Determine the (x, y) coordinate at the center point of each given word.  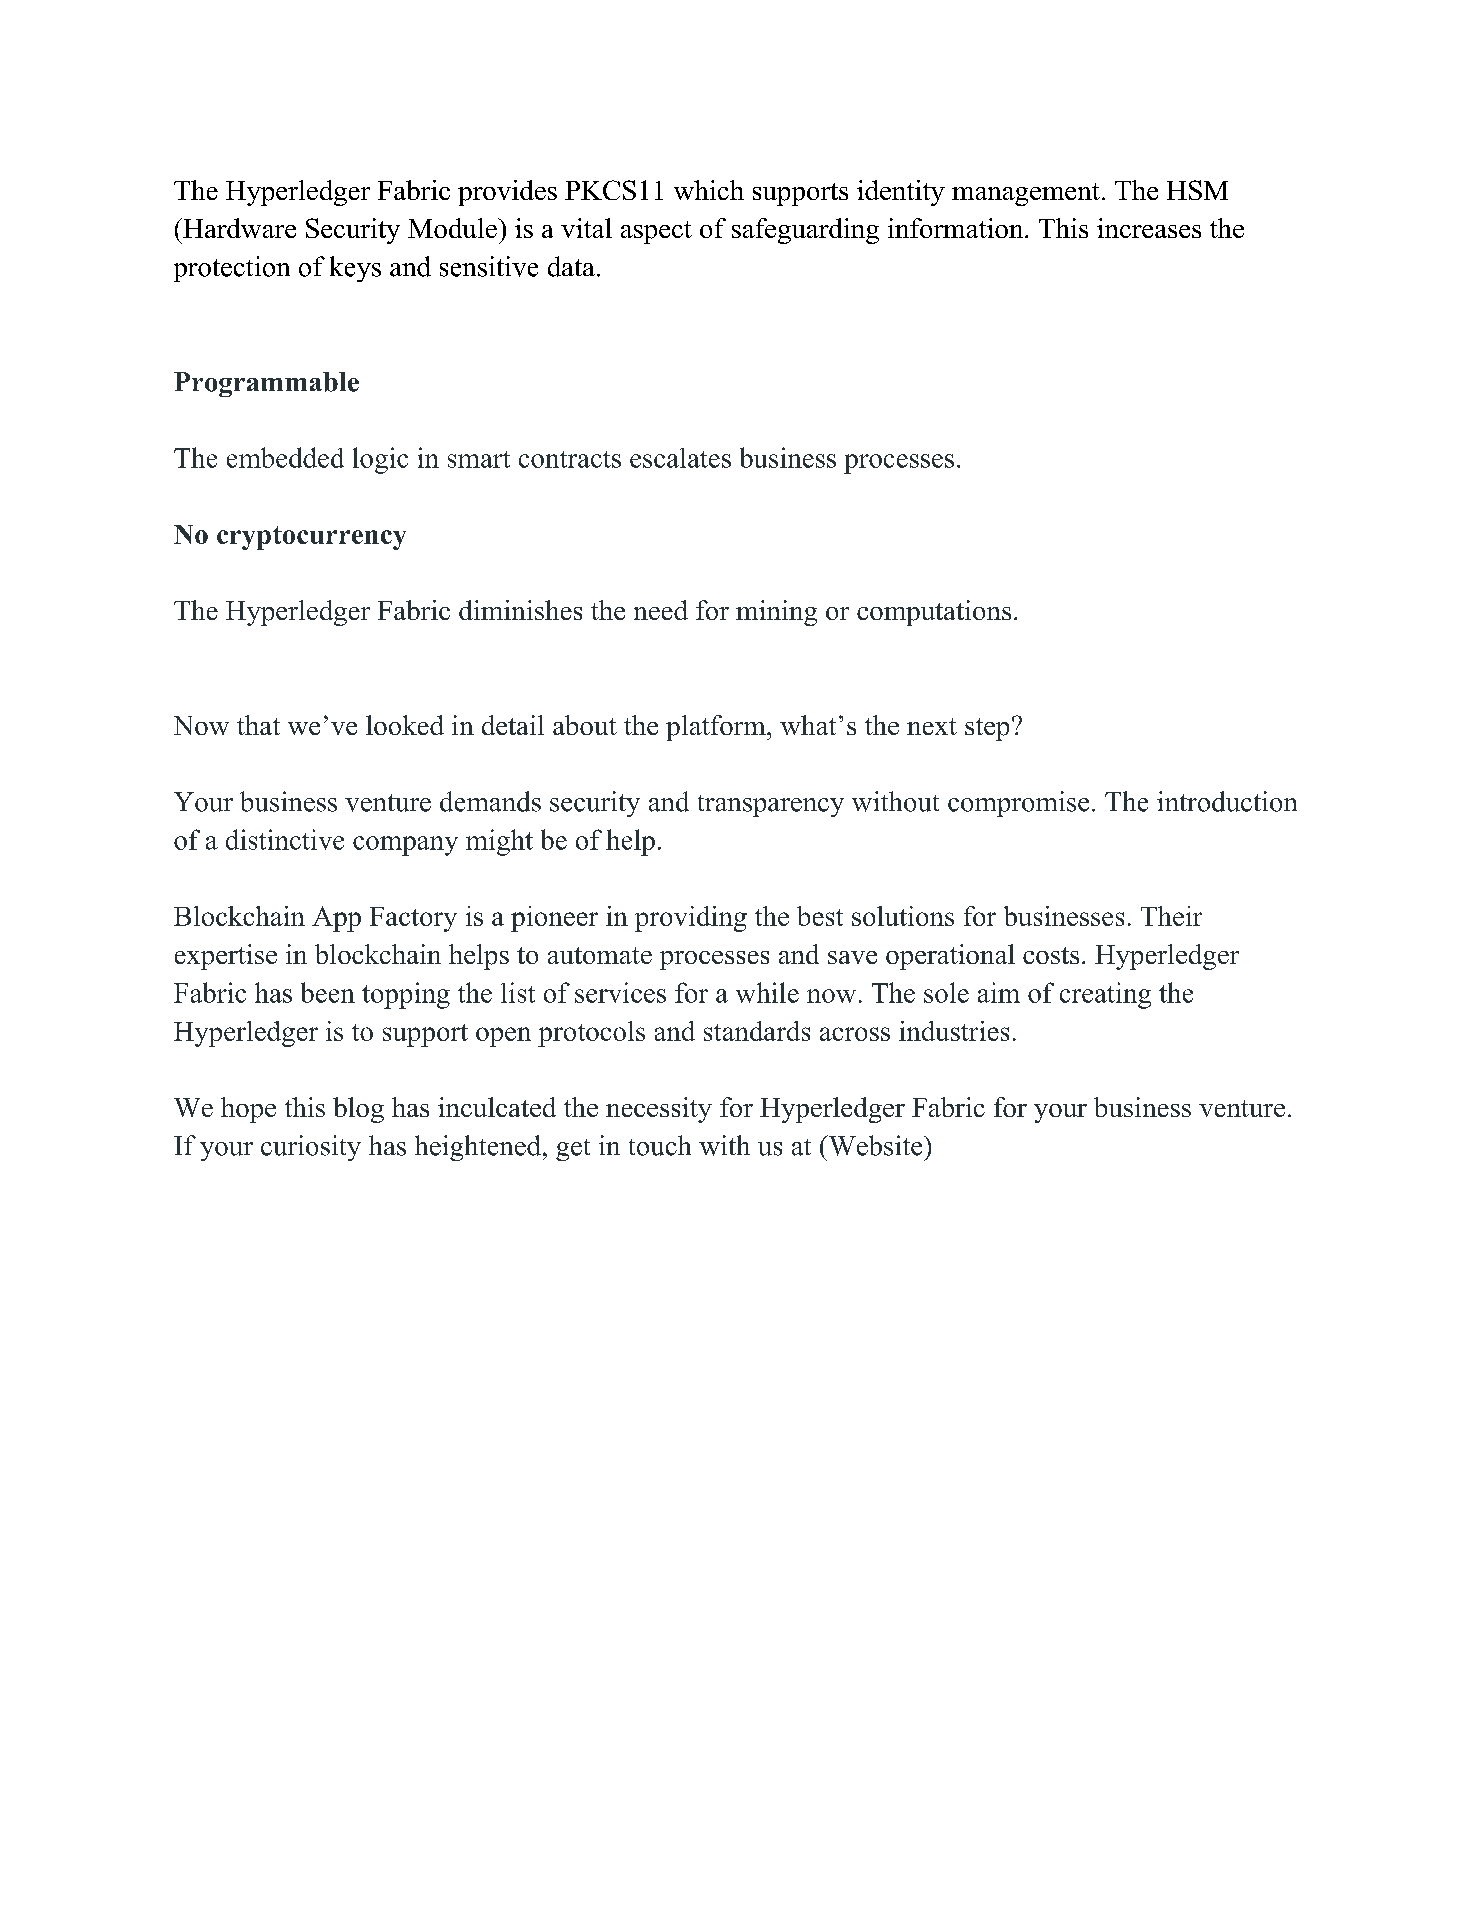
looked (405, 725)
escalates (680, 458)
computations (934, 613)
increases (1149, 228)
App (336, 919)
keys (355, 269)
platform (717, 728)
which (709, 190)
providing (691, 919)
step (987, 729)
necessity (659, 1110)
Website (875, 1145)
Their (1171, 916)
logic (380, 460)
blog (358, 1110)
